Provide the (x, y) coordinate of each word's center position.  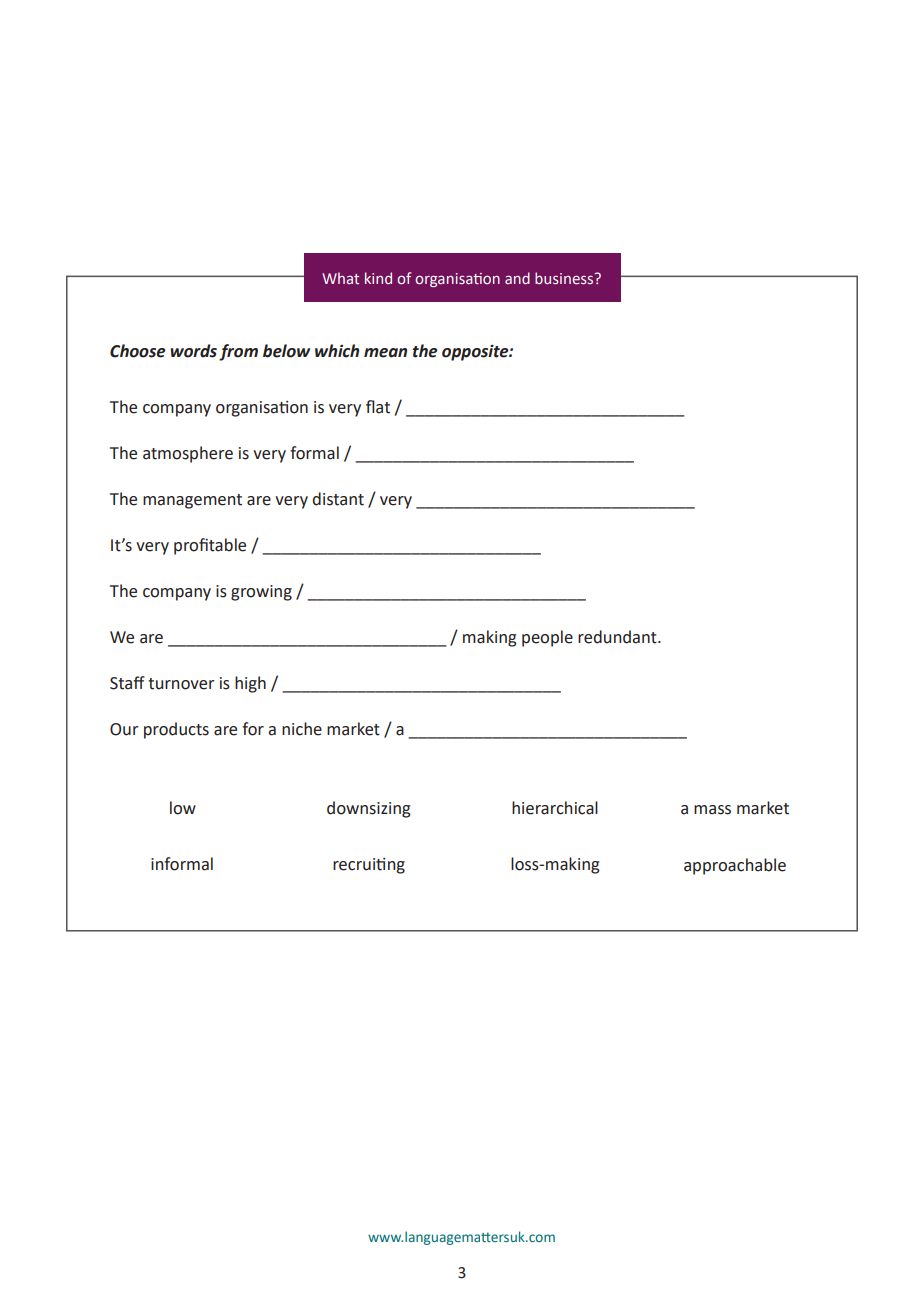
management (192, 501)
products (176, 730)
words (193, 351)
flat (378, 407)
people (547, 638)
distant (338, 499)
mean (385, 353)
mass (712, 810)
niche (302, 729)
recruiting (369, 866)
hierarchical (555, 808)
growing (261, 593)
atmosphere (188, 454)
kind (378, 278)
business (565, 278)
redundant (618, 637)
